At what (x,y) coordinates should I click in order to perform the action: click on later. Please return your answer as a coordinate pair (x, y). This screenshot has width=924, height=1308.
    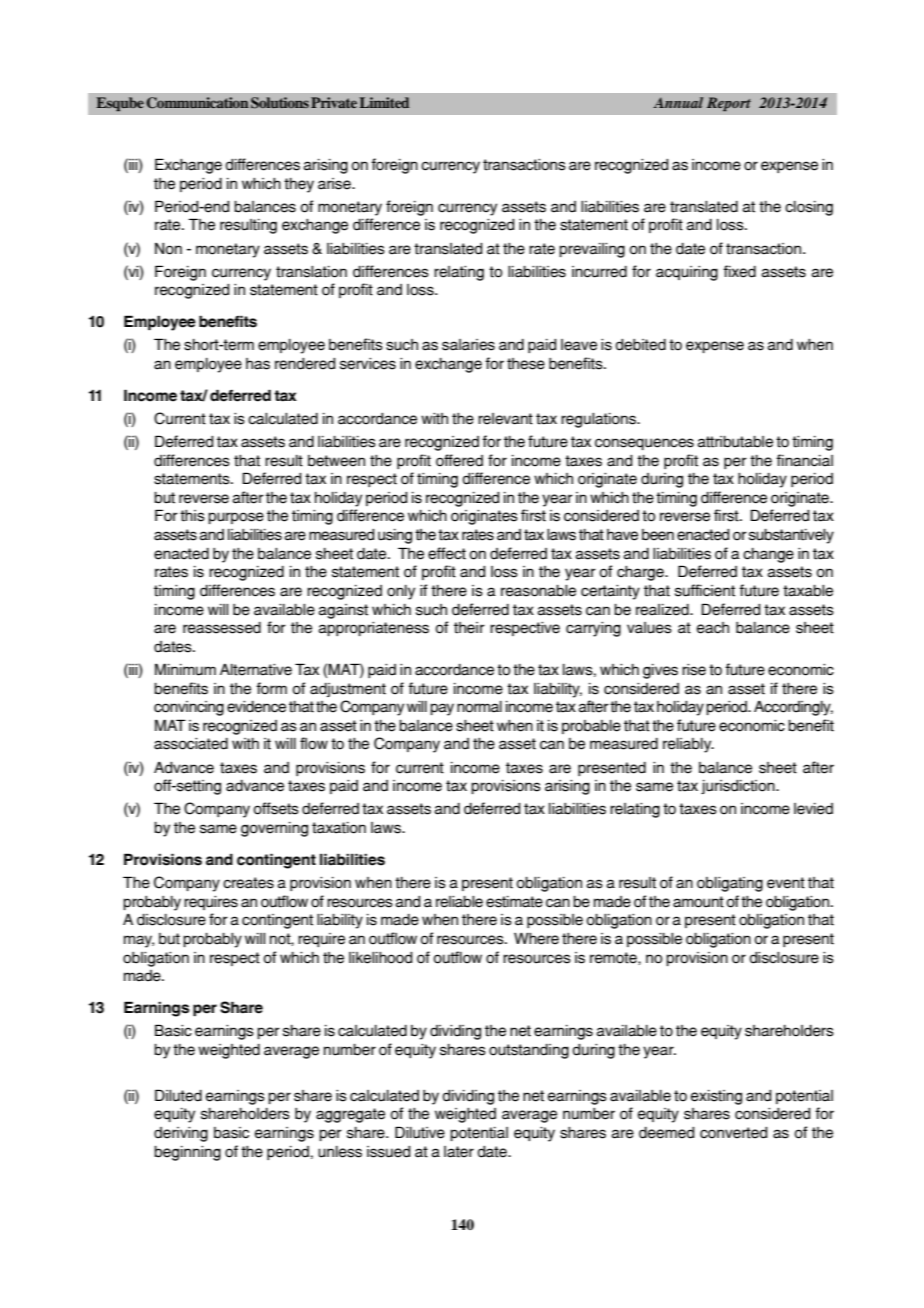
    Looking at the image, I should click on (459, 1152).
